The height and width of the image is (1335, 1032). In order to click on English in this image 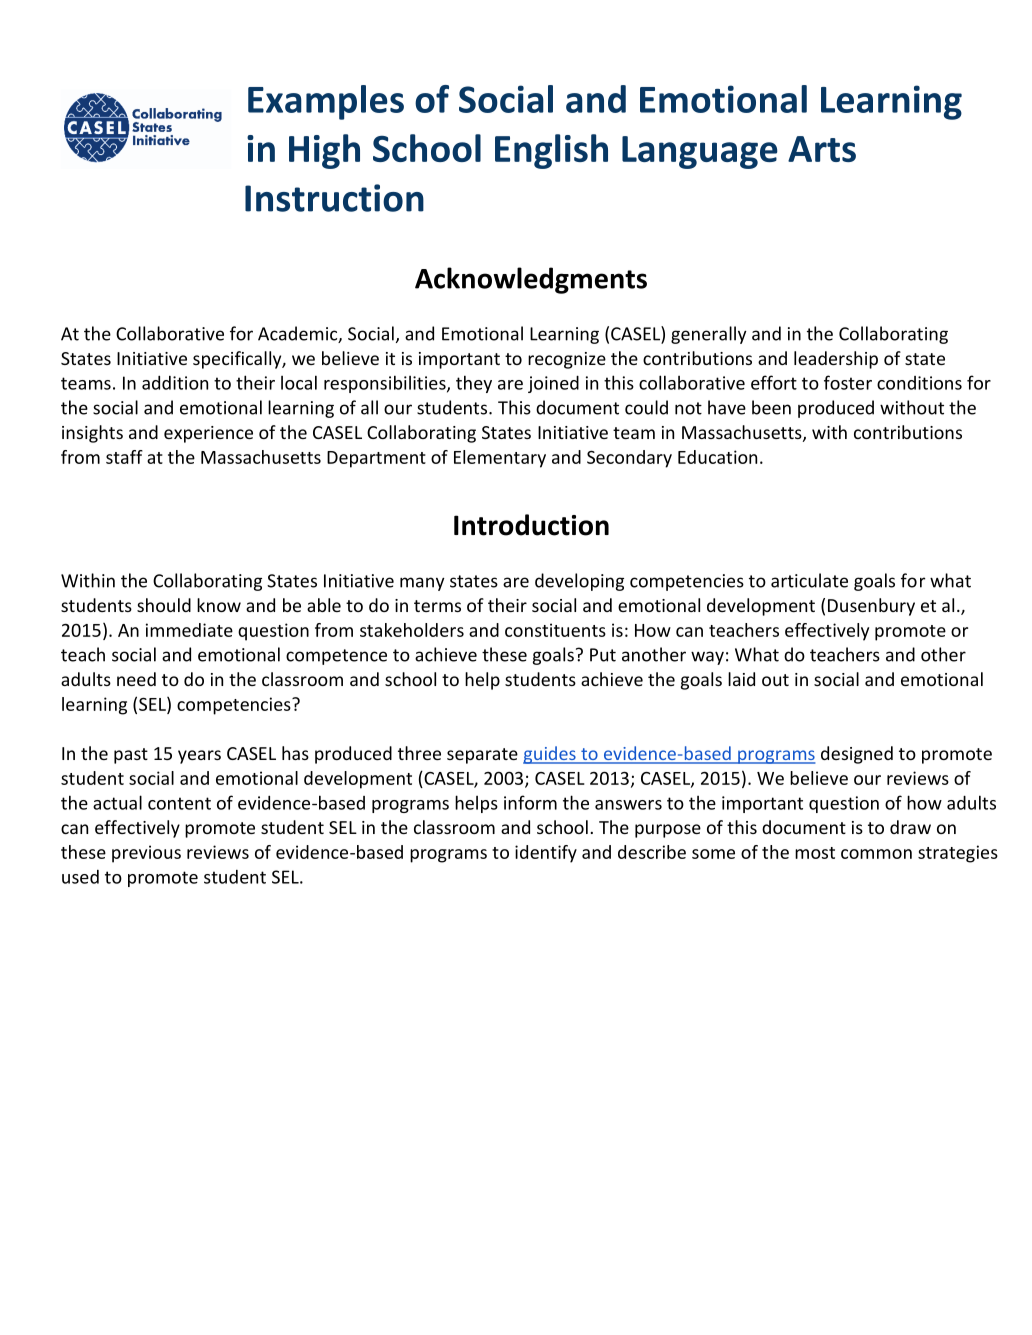, I will do `click(551, 151)`.
